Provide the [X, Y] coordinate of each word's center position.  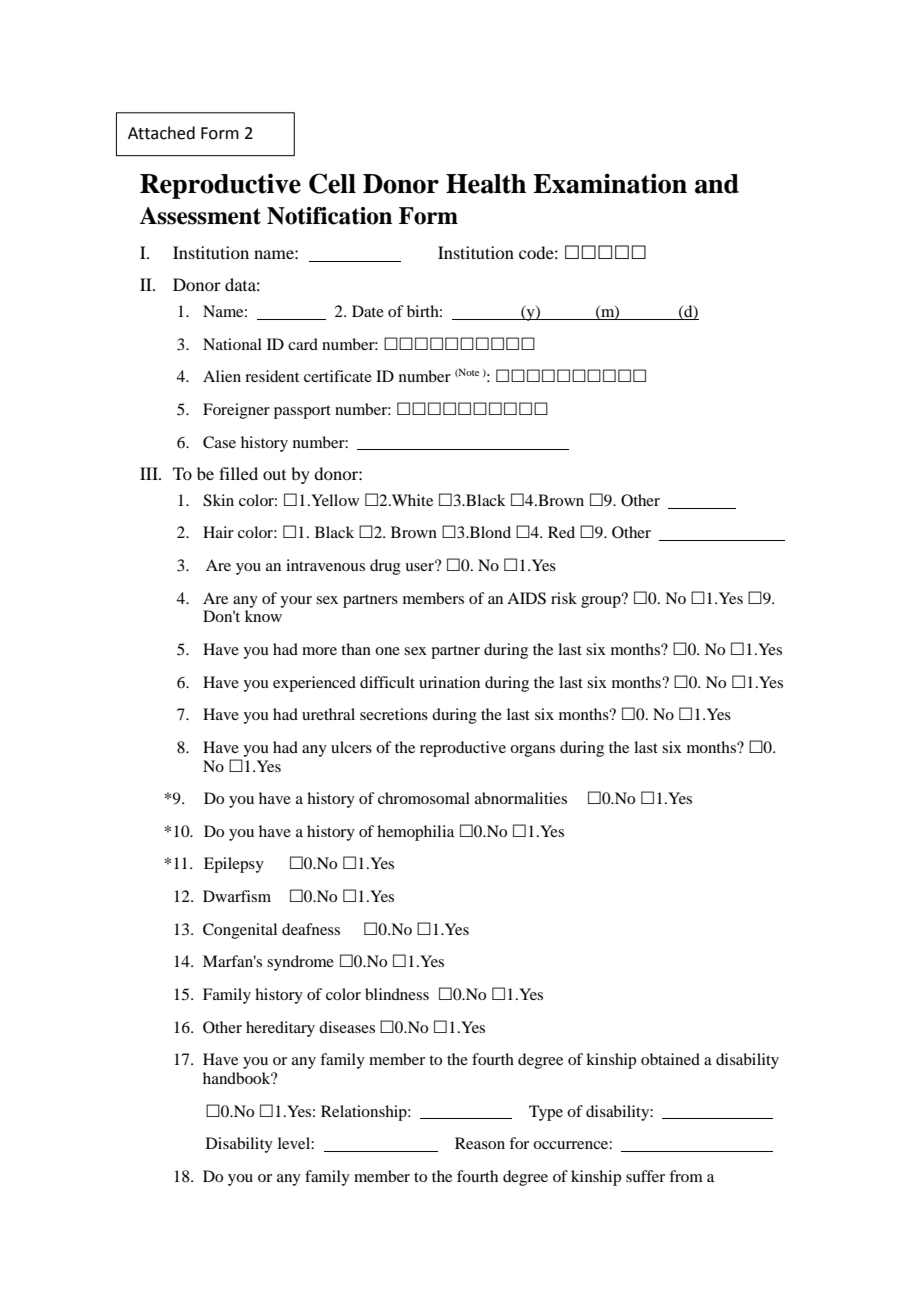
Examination [610, 183]
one [387, 651]
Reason [480, 1143]
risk [564, 598]
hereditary [280, 1029]
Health [486, 184]
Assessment [200, 216]
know [263, 616]
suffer [645, 1176]
